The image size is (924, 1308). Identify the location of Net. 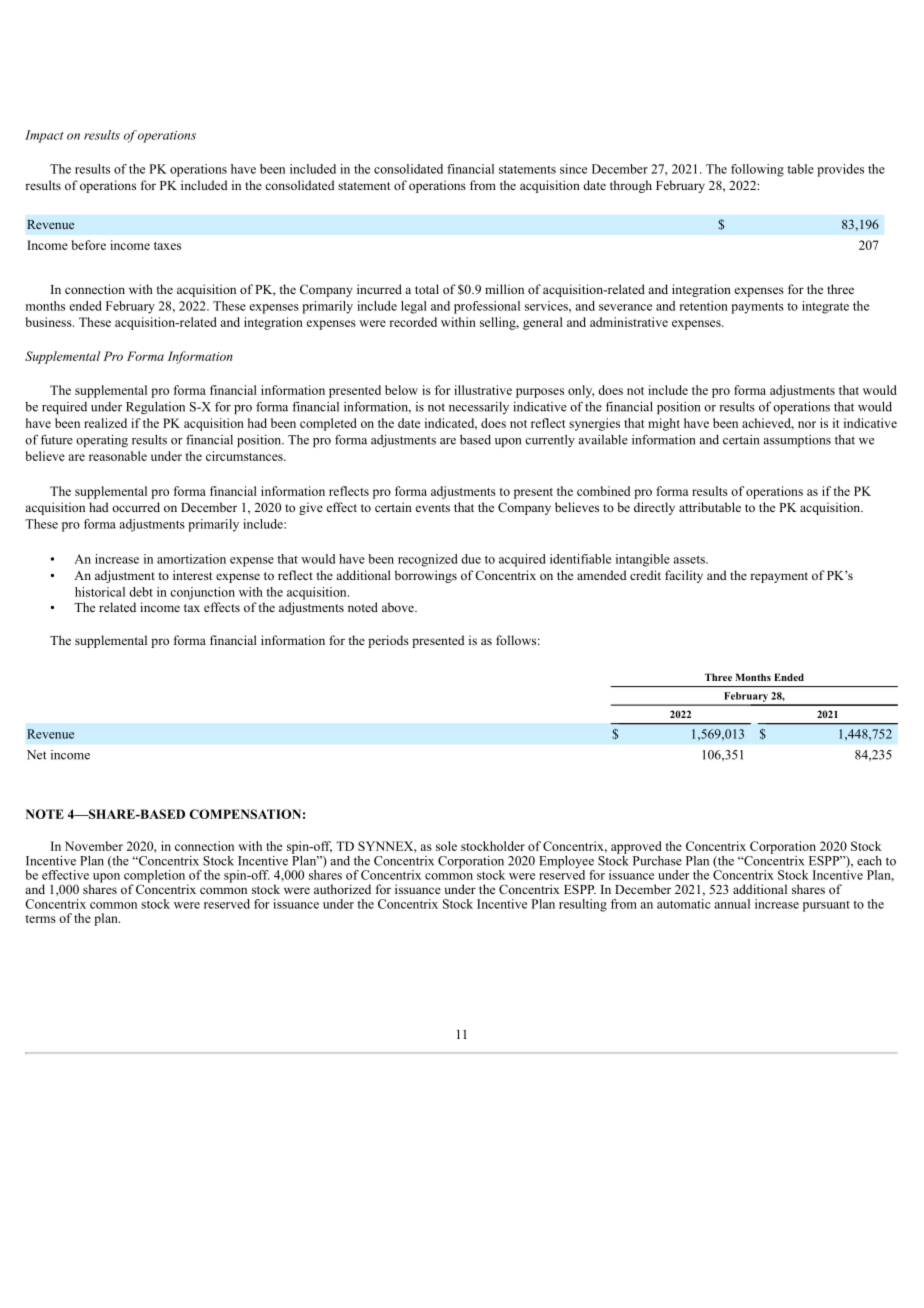
(37, 755).
